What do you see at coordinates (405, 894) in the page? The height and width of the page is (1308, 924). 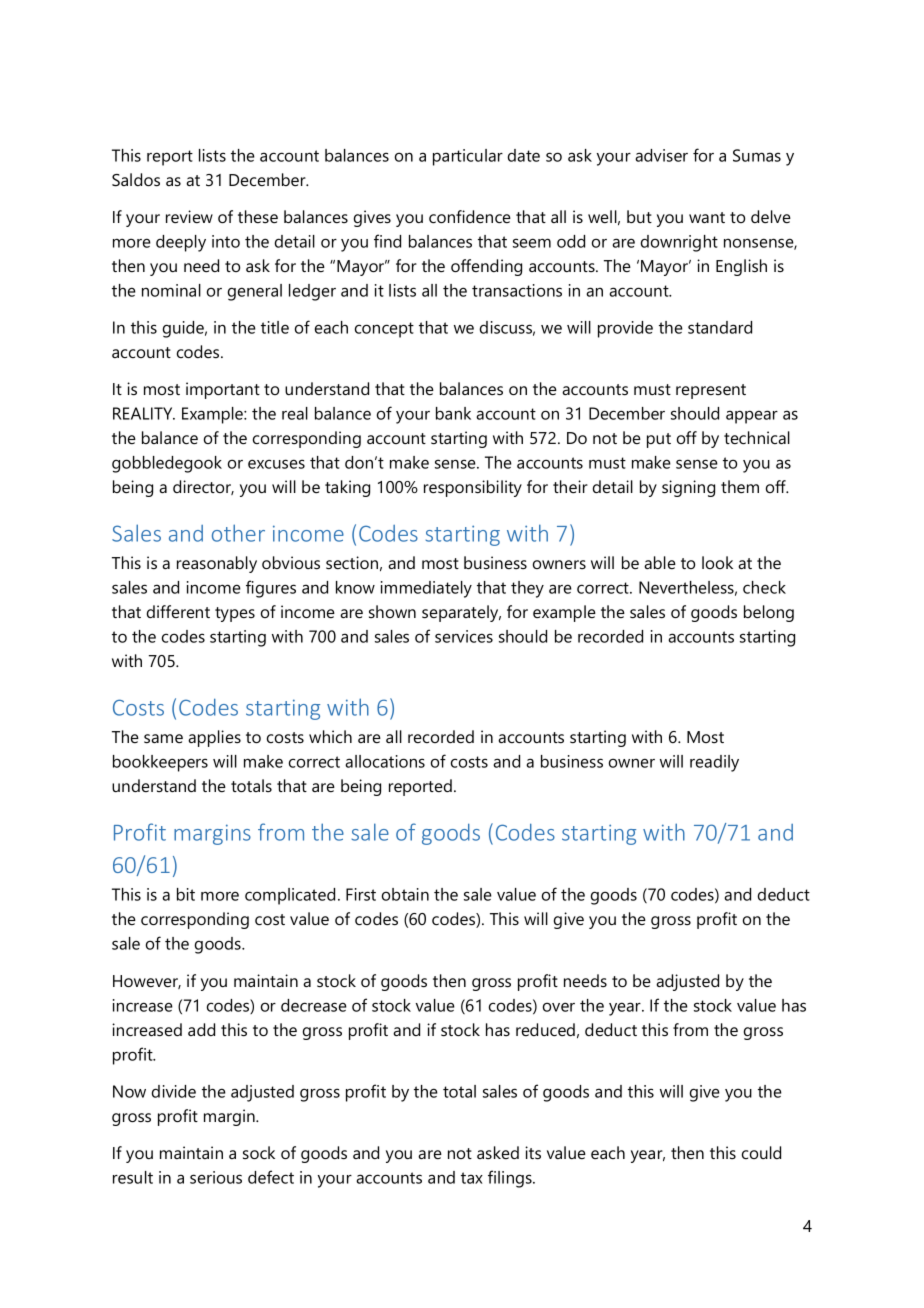 I see `obtain` at bounding box center [405, 894].
